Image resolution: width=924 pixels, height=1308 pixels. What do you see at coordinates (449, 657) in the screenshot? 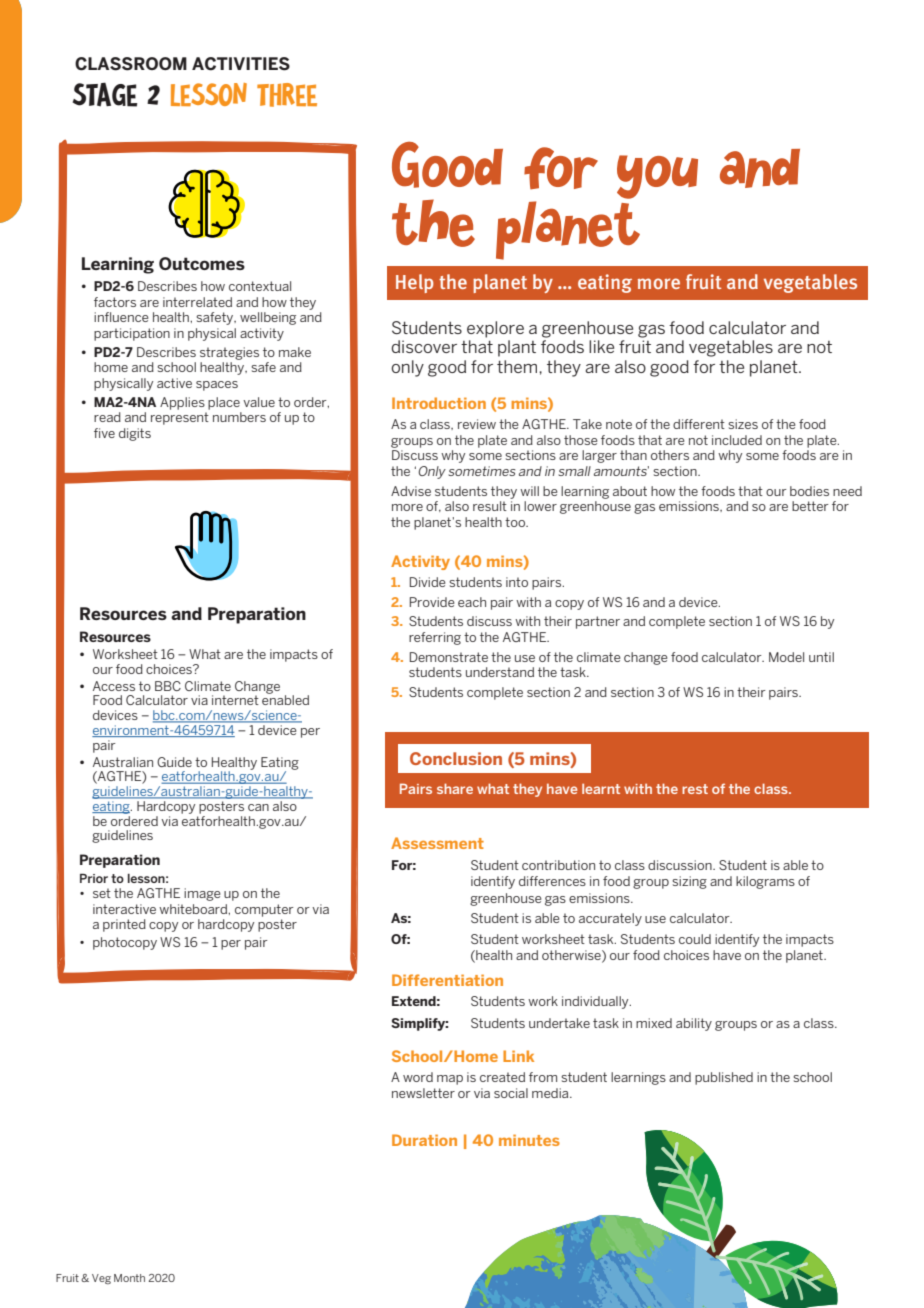
I see `Demonstrate` at bounding box center [449, 657].
